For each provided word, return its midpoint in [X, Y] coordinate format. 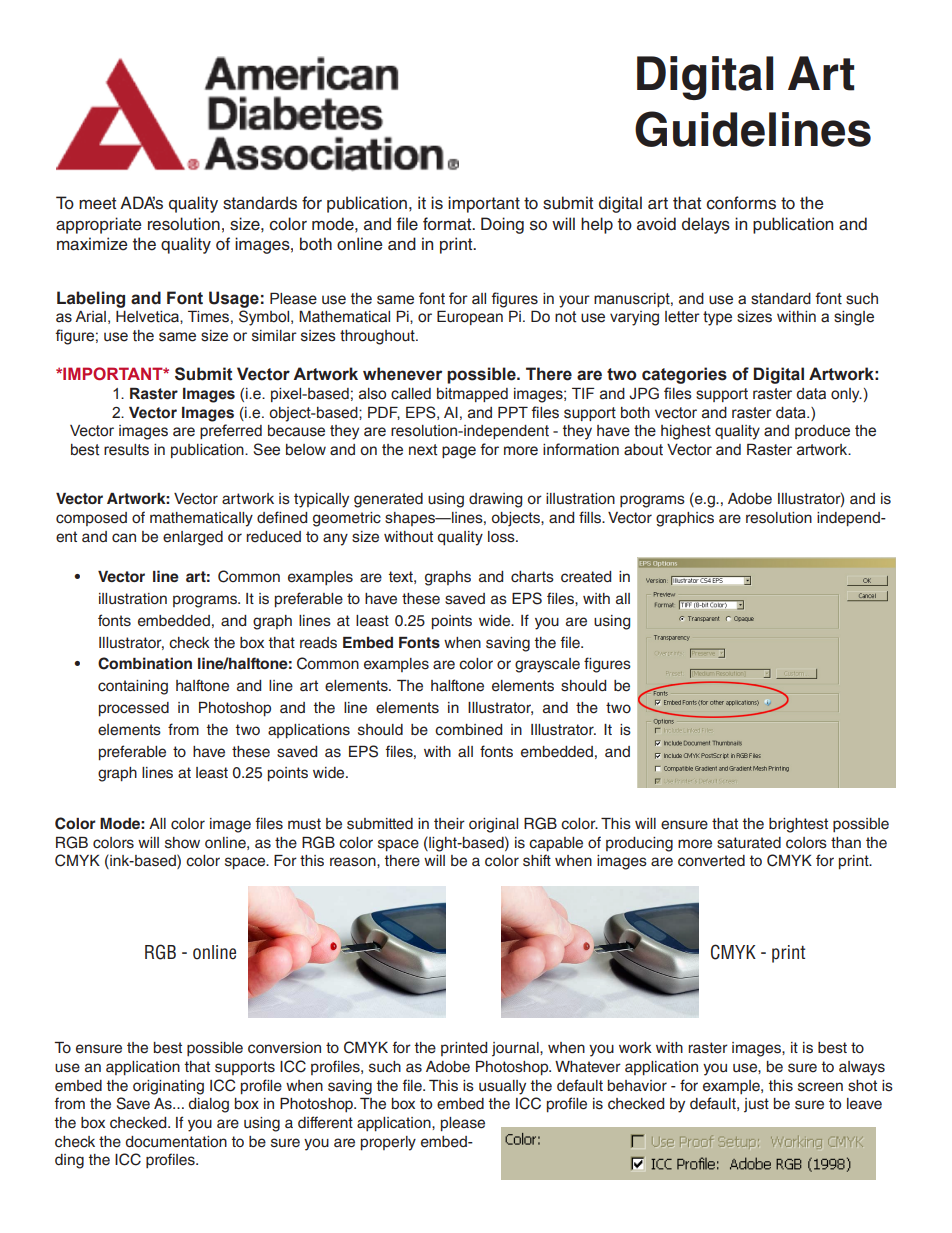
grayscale [547, 665]
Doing [502, 225]
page [459, 452]
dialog [209, 1105]
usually [502, 1087]
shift [537, 860]
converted [711, 861]
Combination [145, 663]
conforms [741, 203]
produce [822, 432]
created [586, 577]
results [126, 450]
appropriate [99, 225]
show [182, 843]
